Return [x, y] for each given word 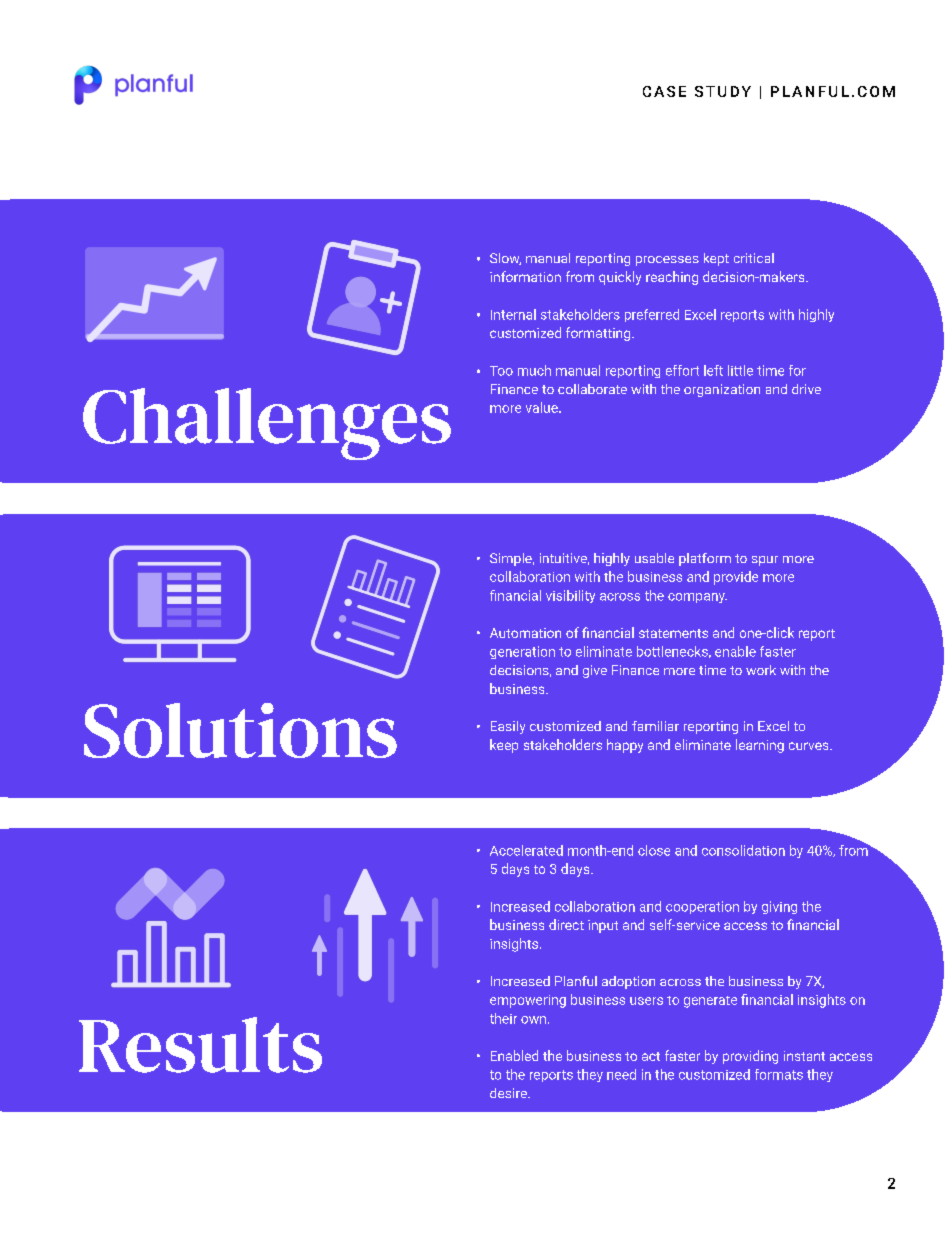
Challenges [267, 424]
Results [200, 1045]
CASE [664, 91]
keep [504, 746]
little [740, 370]
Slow [505, 259]
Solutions [240, 730]
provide [736, 578]
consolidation [743, 850]
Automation [525, 633]
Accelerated [526, 850]
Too [501, 371]
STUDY [723, 91]
